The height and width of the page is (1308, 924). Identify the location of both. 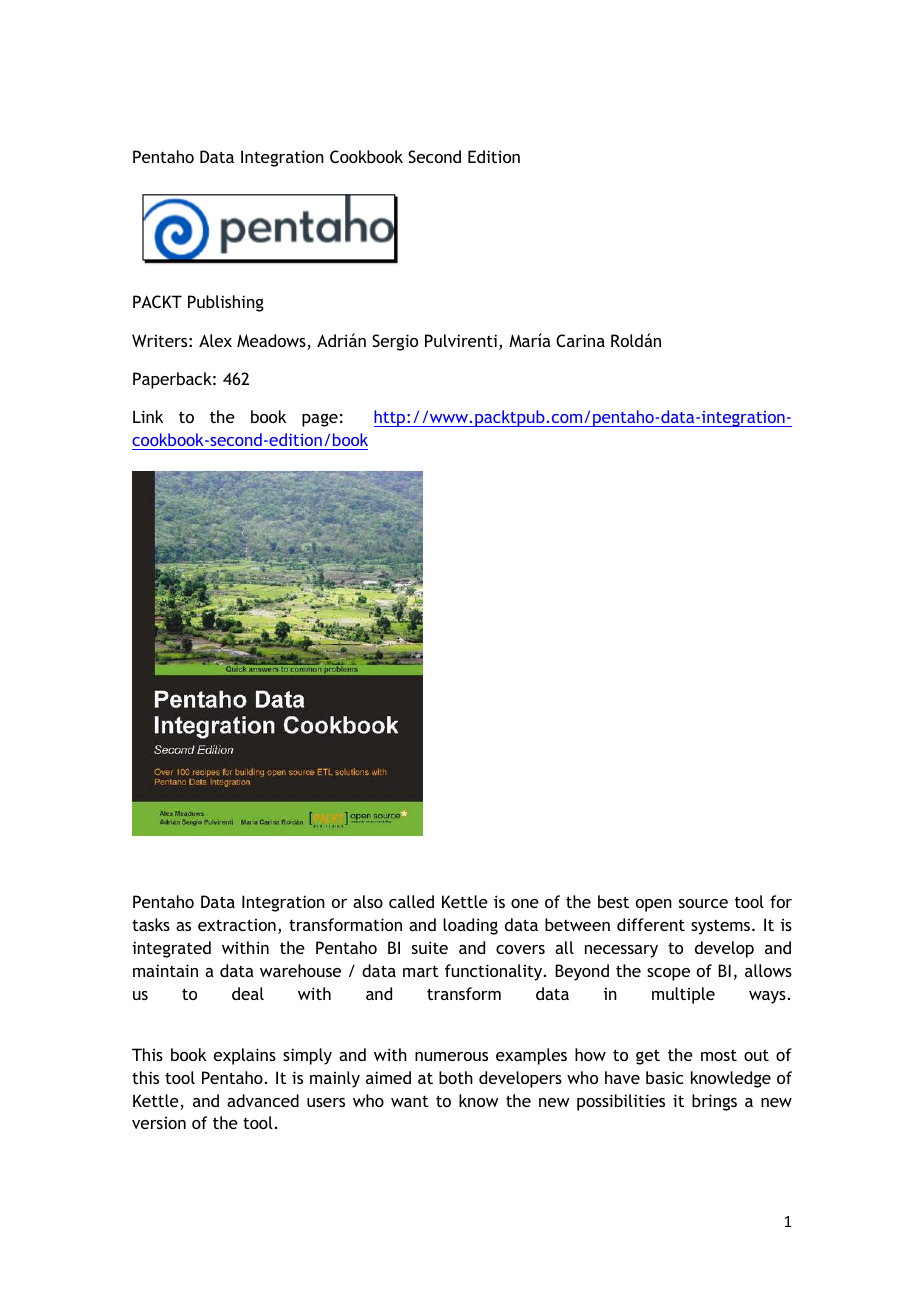
(456, 1077).
